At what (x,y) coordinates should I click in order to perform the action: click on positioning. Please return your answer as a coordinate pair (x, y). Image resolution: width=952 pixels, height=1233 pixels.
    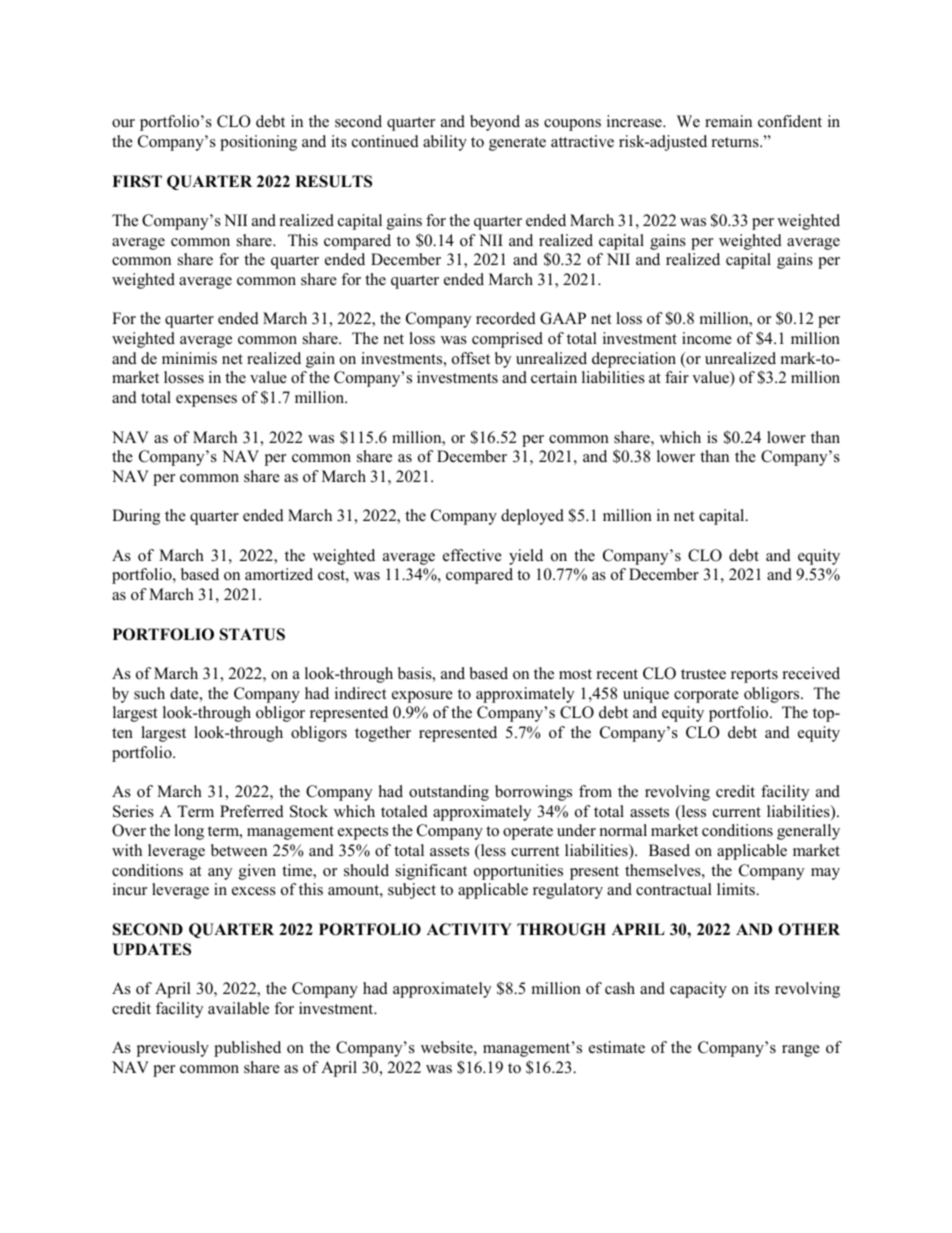
    Looking at the image, I should click on (258, 143).
